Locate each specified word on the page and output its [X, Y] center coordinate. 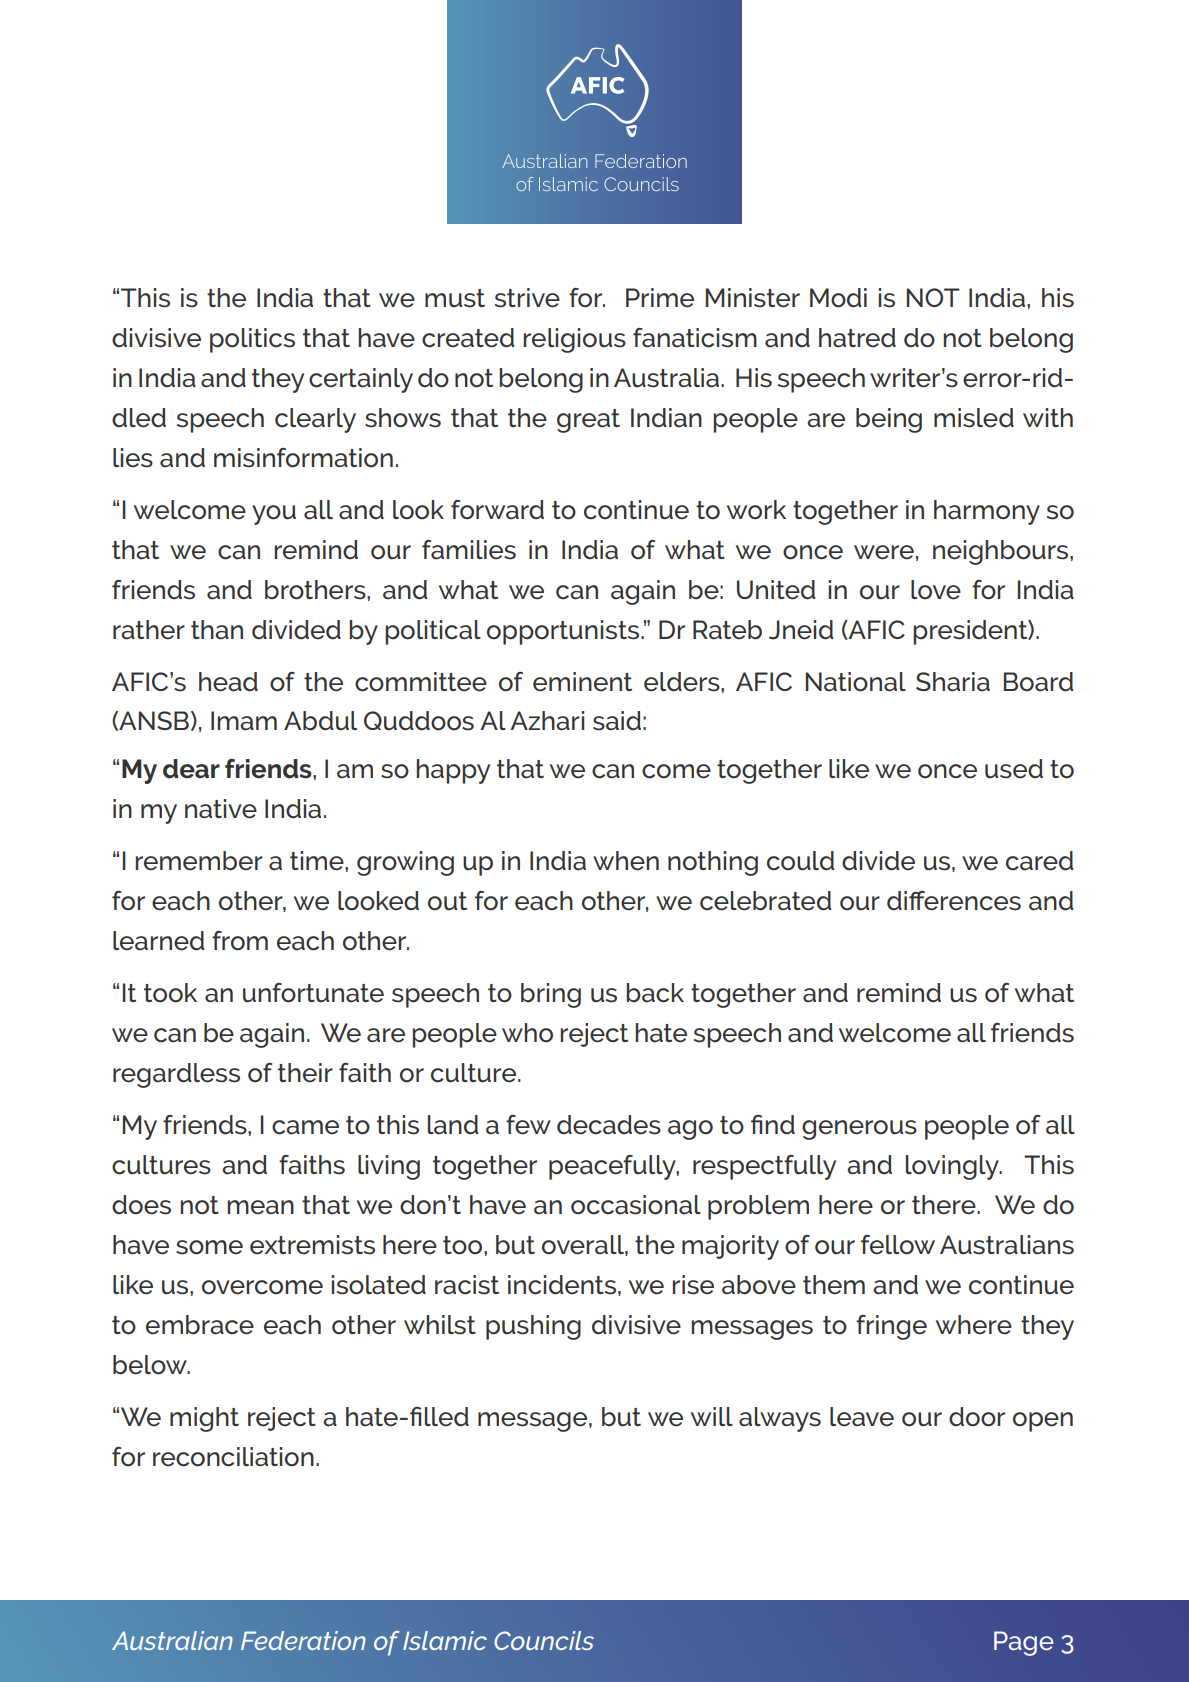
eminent [582, 682]
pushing [533, 1327]
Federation [303, 1640]
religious [574, 340]
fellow [898, 1245]
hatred [857, 338]
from [240, 941]
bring [551, 995]
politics [252, 340]
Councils [544, 1640]
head [228, 682]
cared [1039, 861]
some [209, 1247]
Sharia [953, 682]
